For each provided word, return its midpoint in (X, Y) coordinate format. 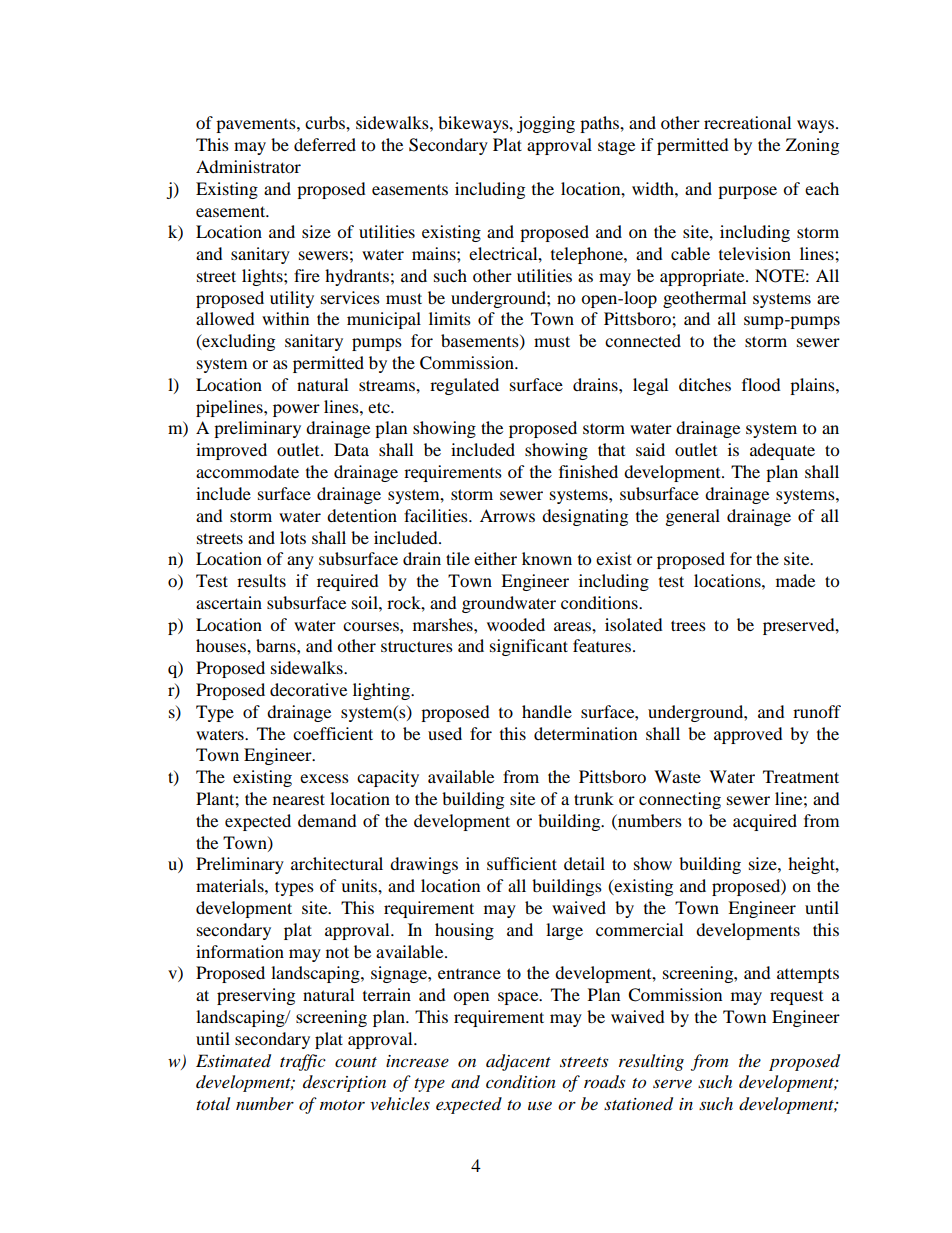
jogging (546, 124)
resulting (651, 1062)
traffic (303, 1062)
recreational (747, 122)
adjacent (518, 1062)
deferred (325, 144)
